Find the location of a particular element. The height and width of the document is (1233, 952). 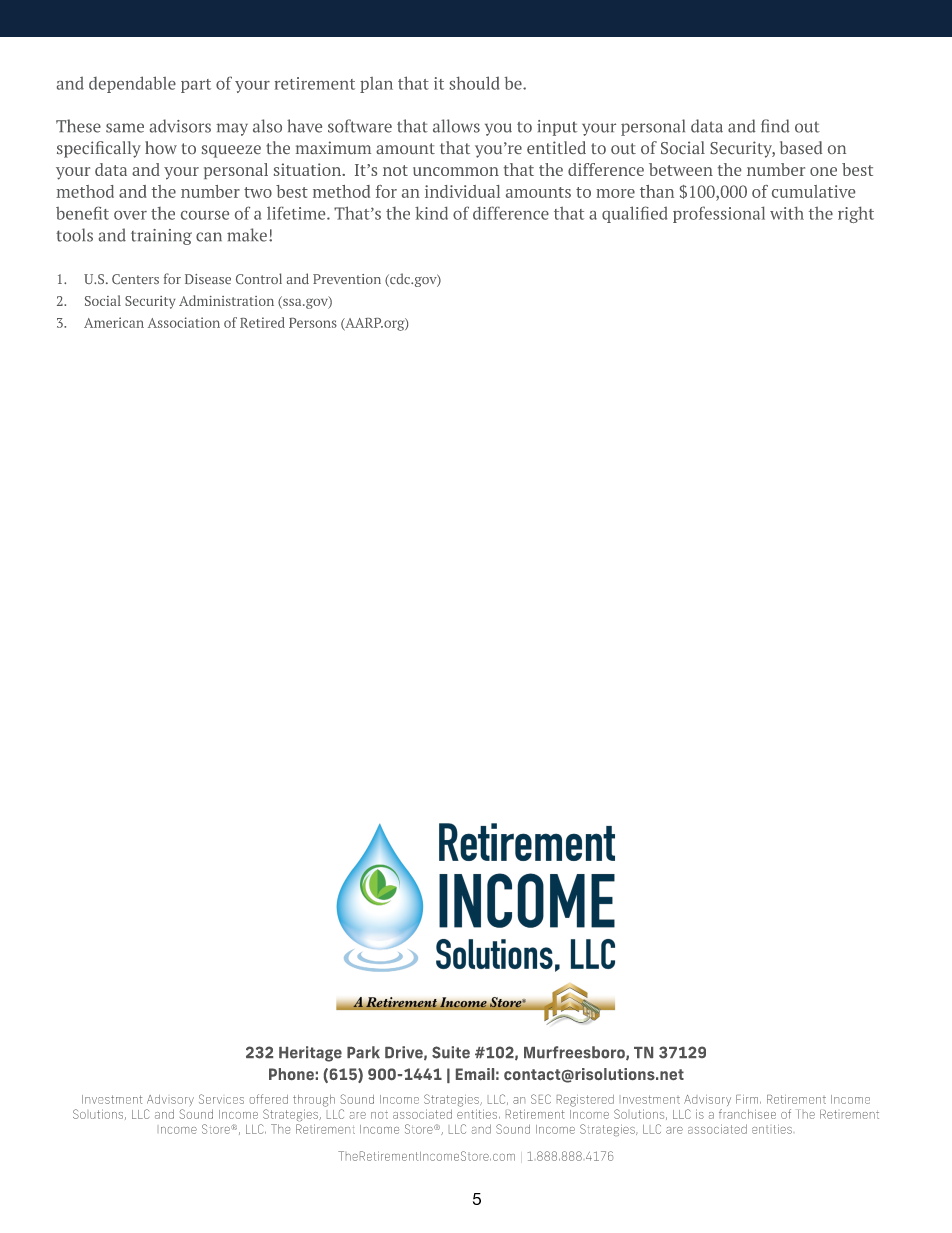

advisors is located at coordinates (180, 126).
